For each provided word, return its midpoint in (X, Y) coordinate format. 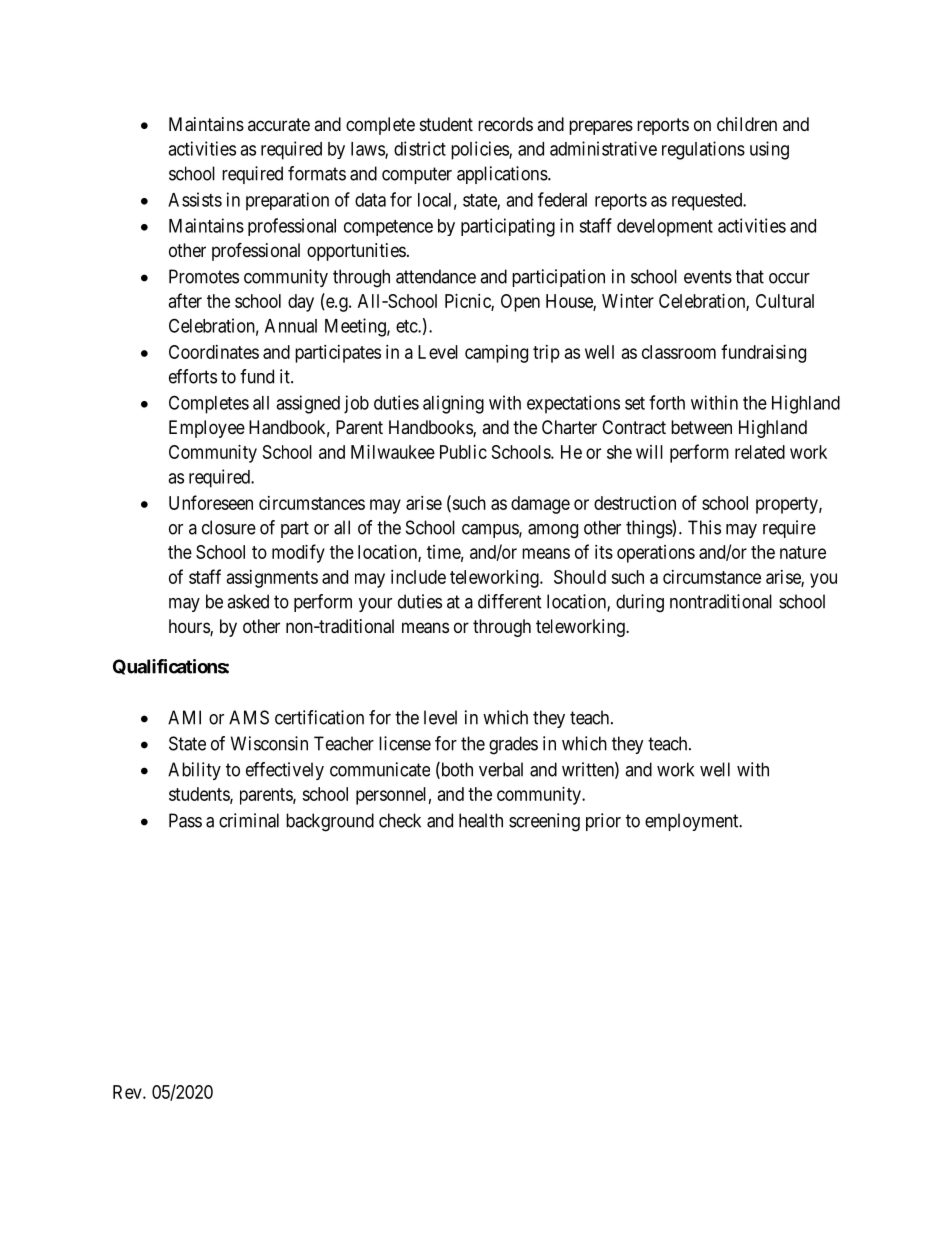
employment (693, 822)
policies (480, 150)
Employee (207, 429)
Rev (128, 1092)
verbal (501, 769)
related (760, 452)
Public (463, 452)
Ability (194, 771)
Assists (195, 199)
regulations (703, 150)
